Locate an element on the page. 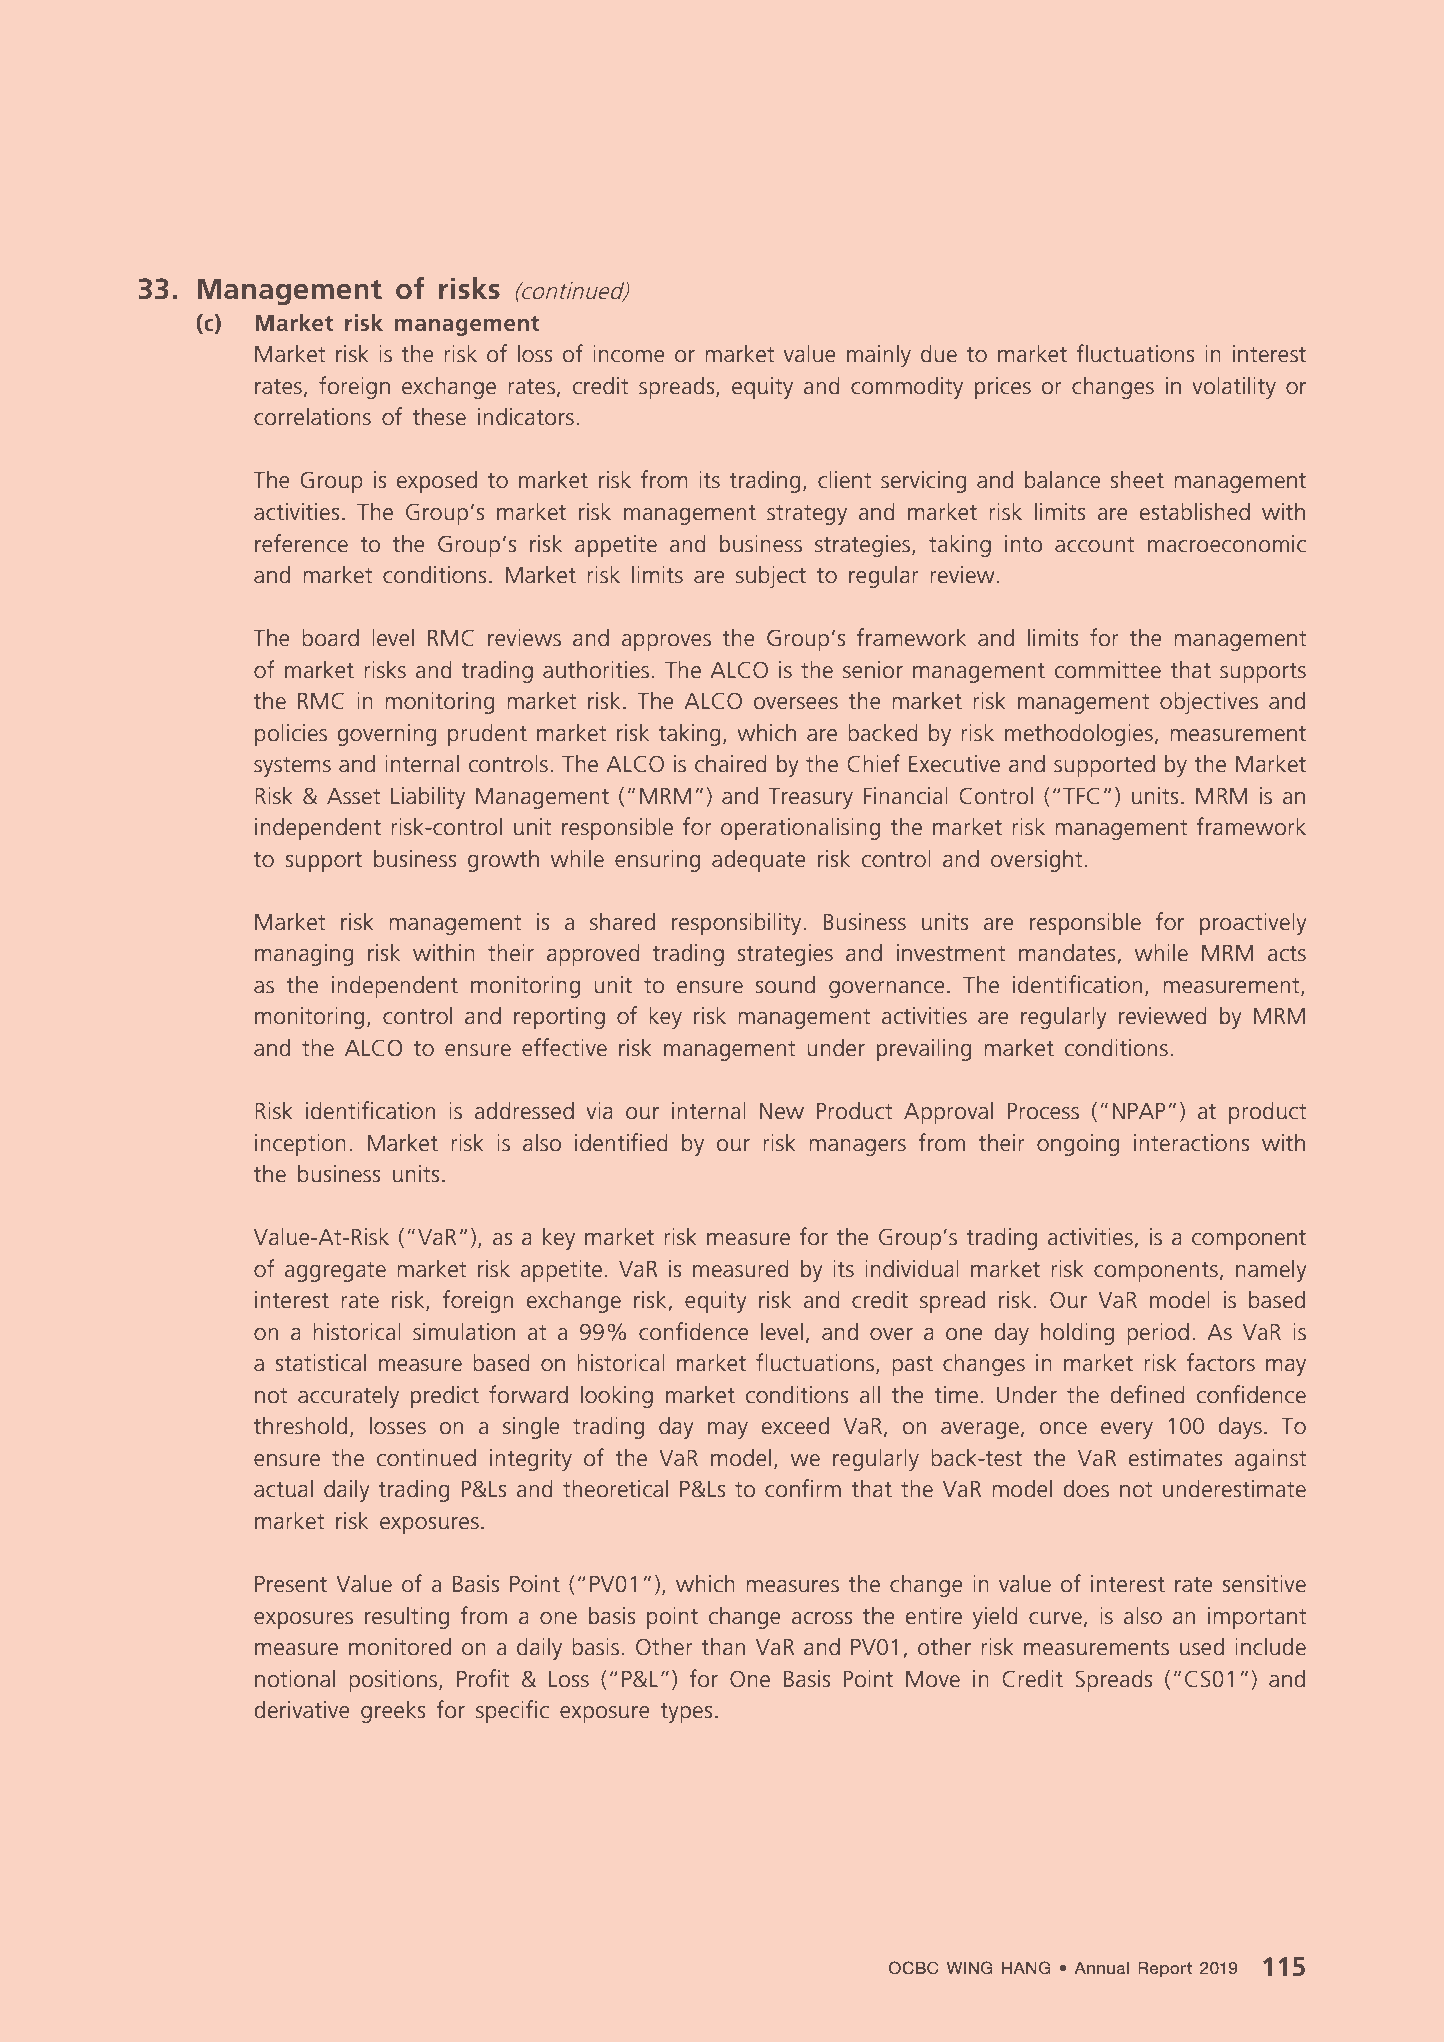 This page has height=2042, width=1444. interactions is located at coordinates (1191, 1143).
